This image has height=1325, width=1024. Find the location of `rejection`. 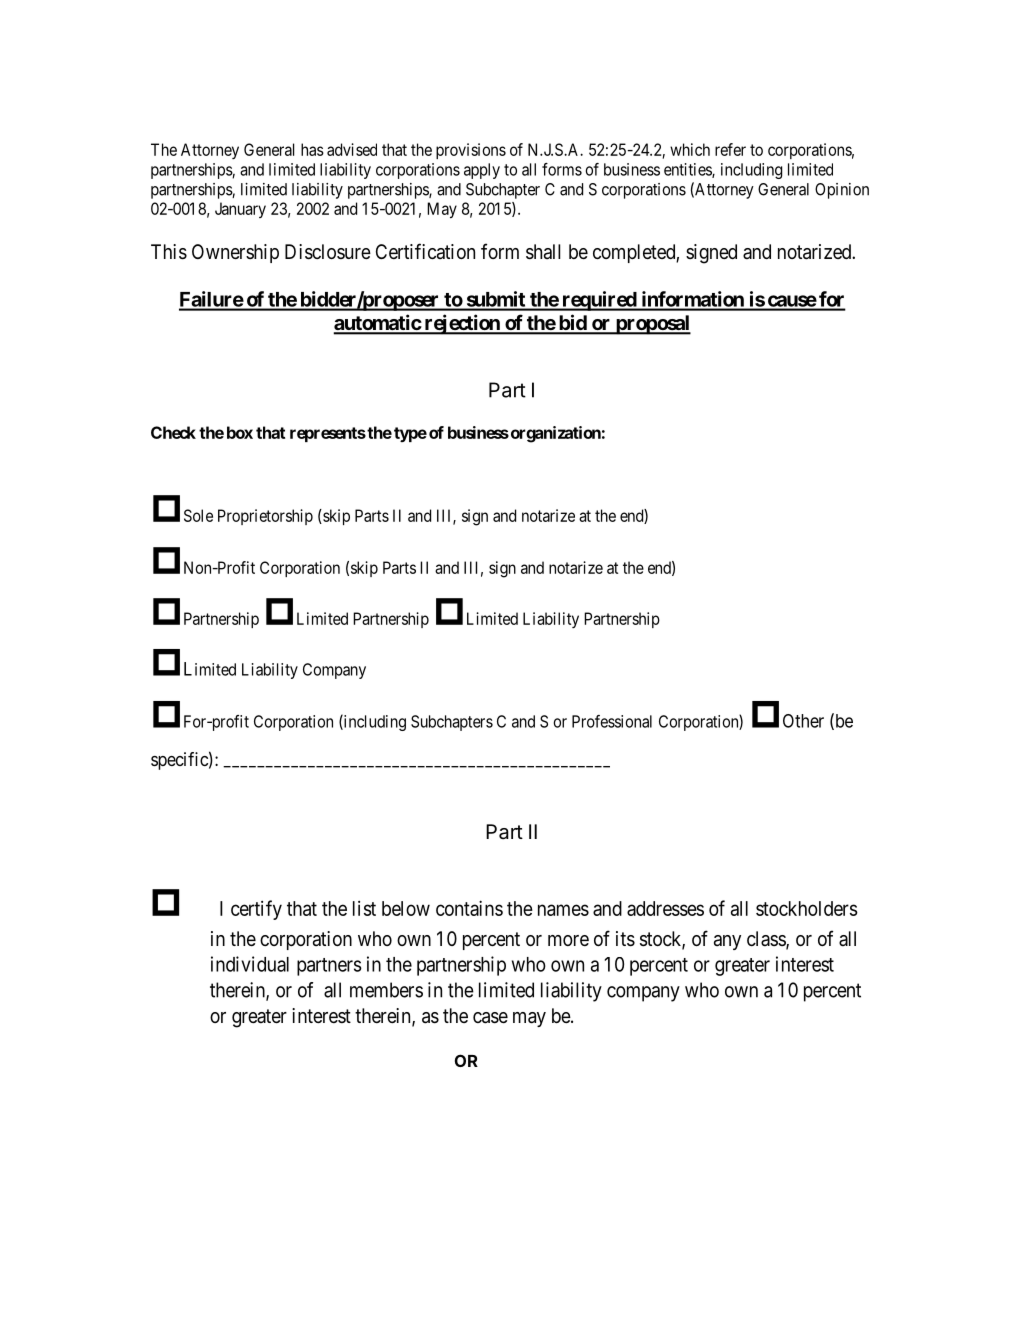

rejection is located at coordinates (462, 324).
